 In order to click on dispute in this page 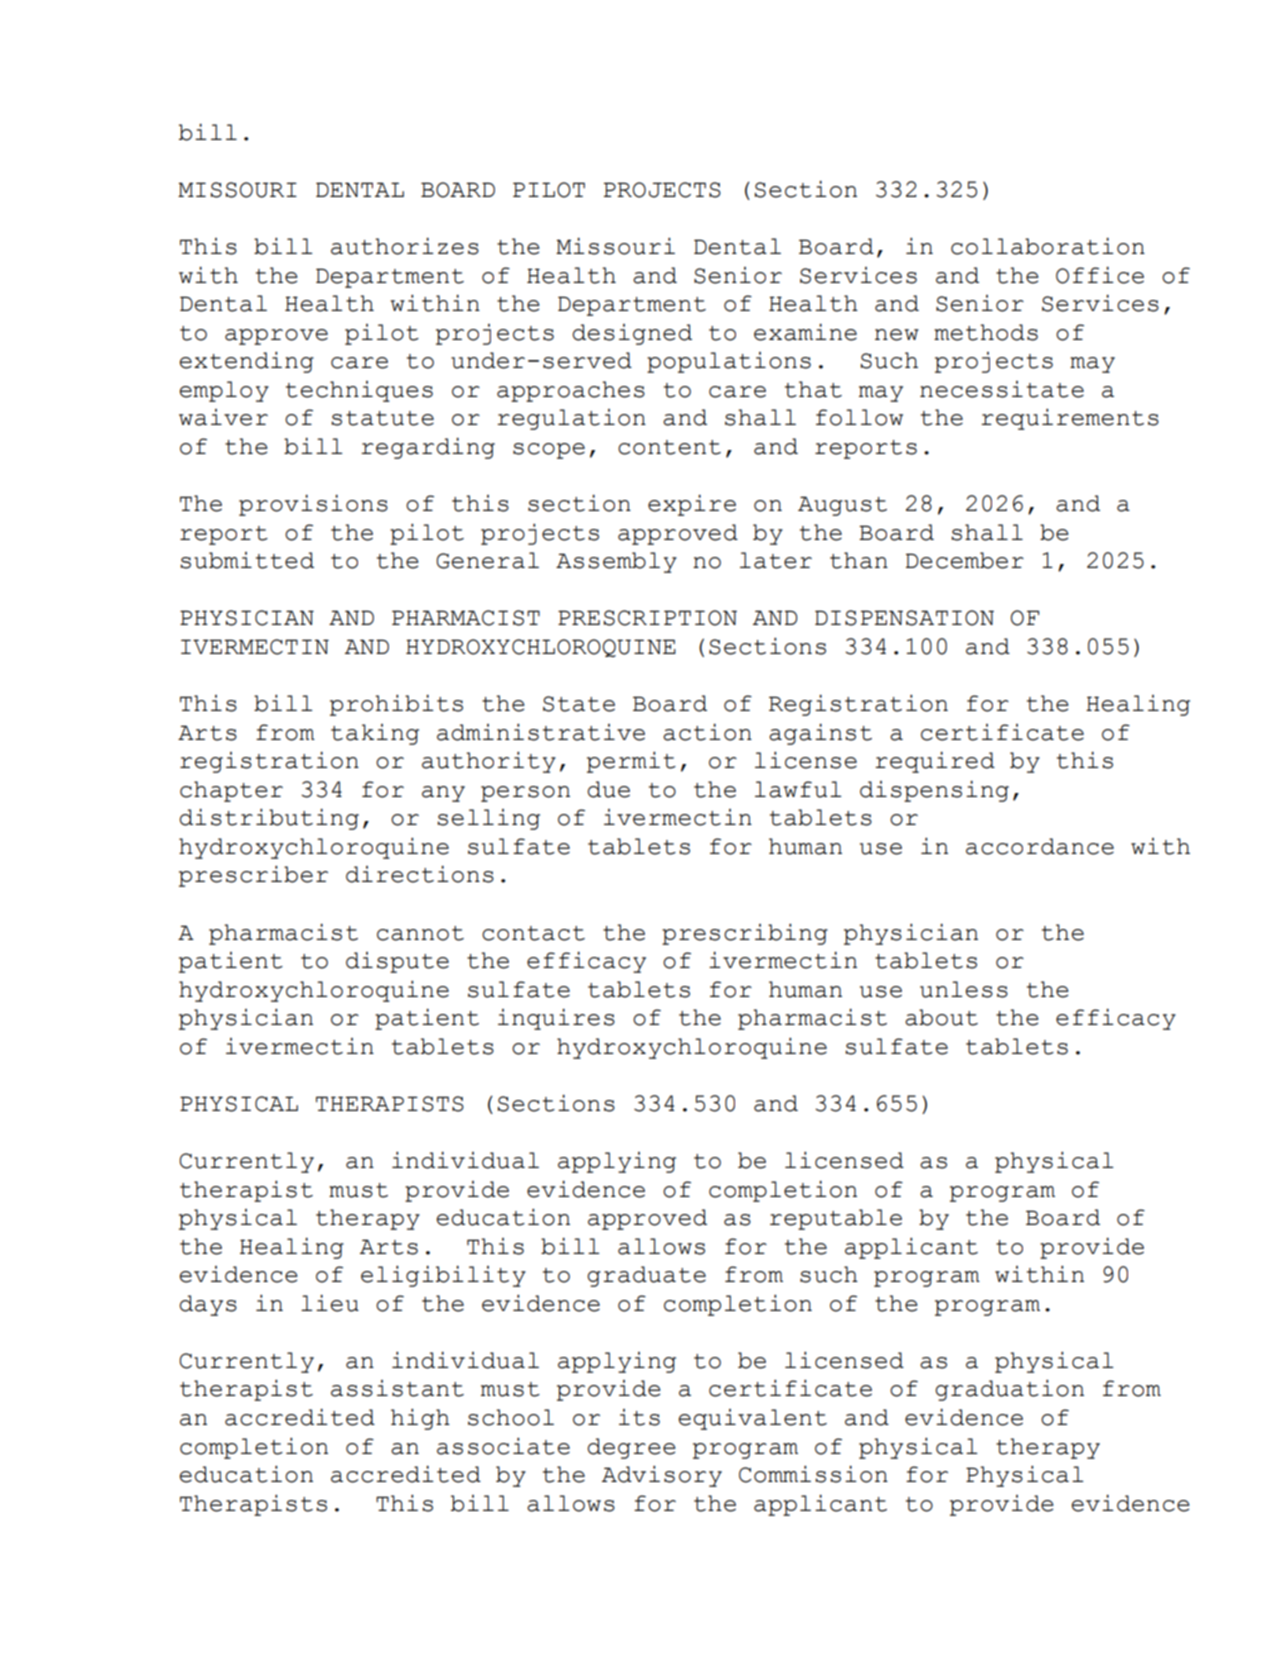, I will do `click(397, 962)`.
